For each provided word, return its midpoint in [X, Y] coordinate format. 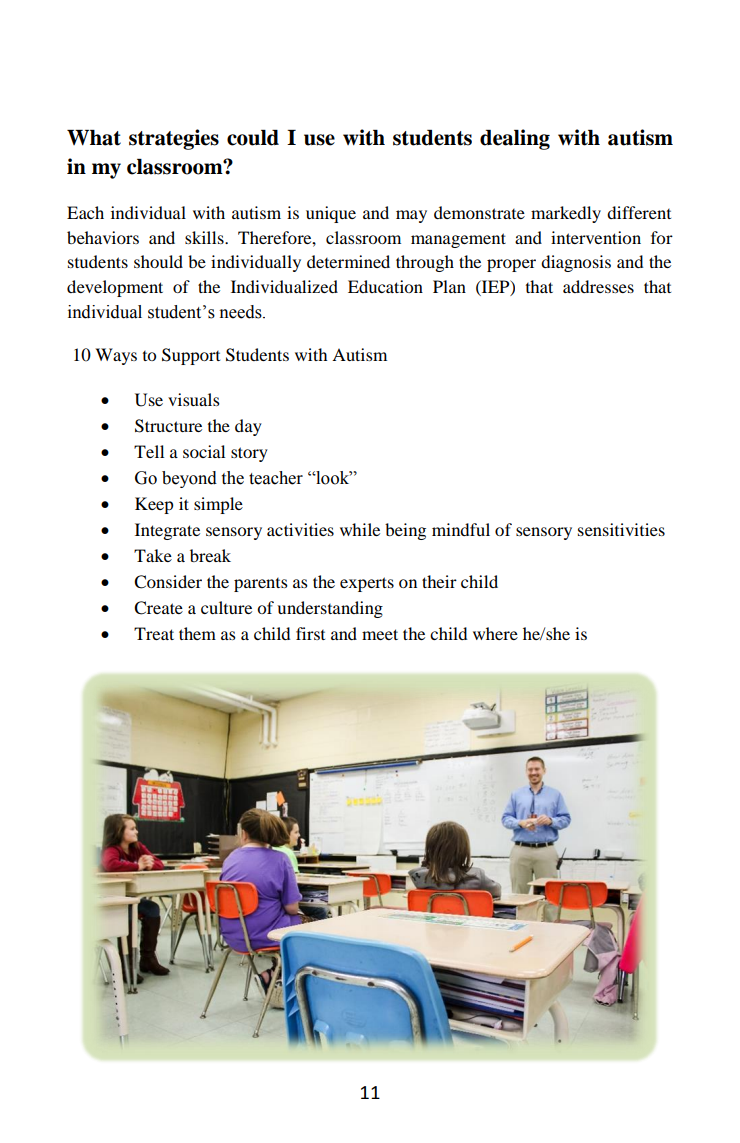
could [253, 138]
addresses [598, 286]
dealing [515, 139]
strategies [174, 139]
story [249, 454]
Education [385, 286]
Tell [149, 451]
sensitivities [621, 529]
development [115, 288]
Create [158, 608]
